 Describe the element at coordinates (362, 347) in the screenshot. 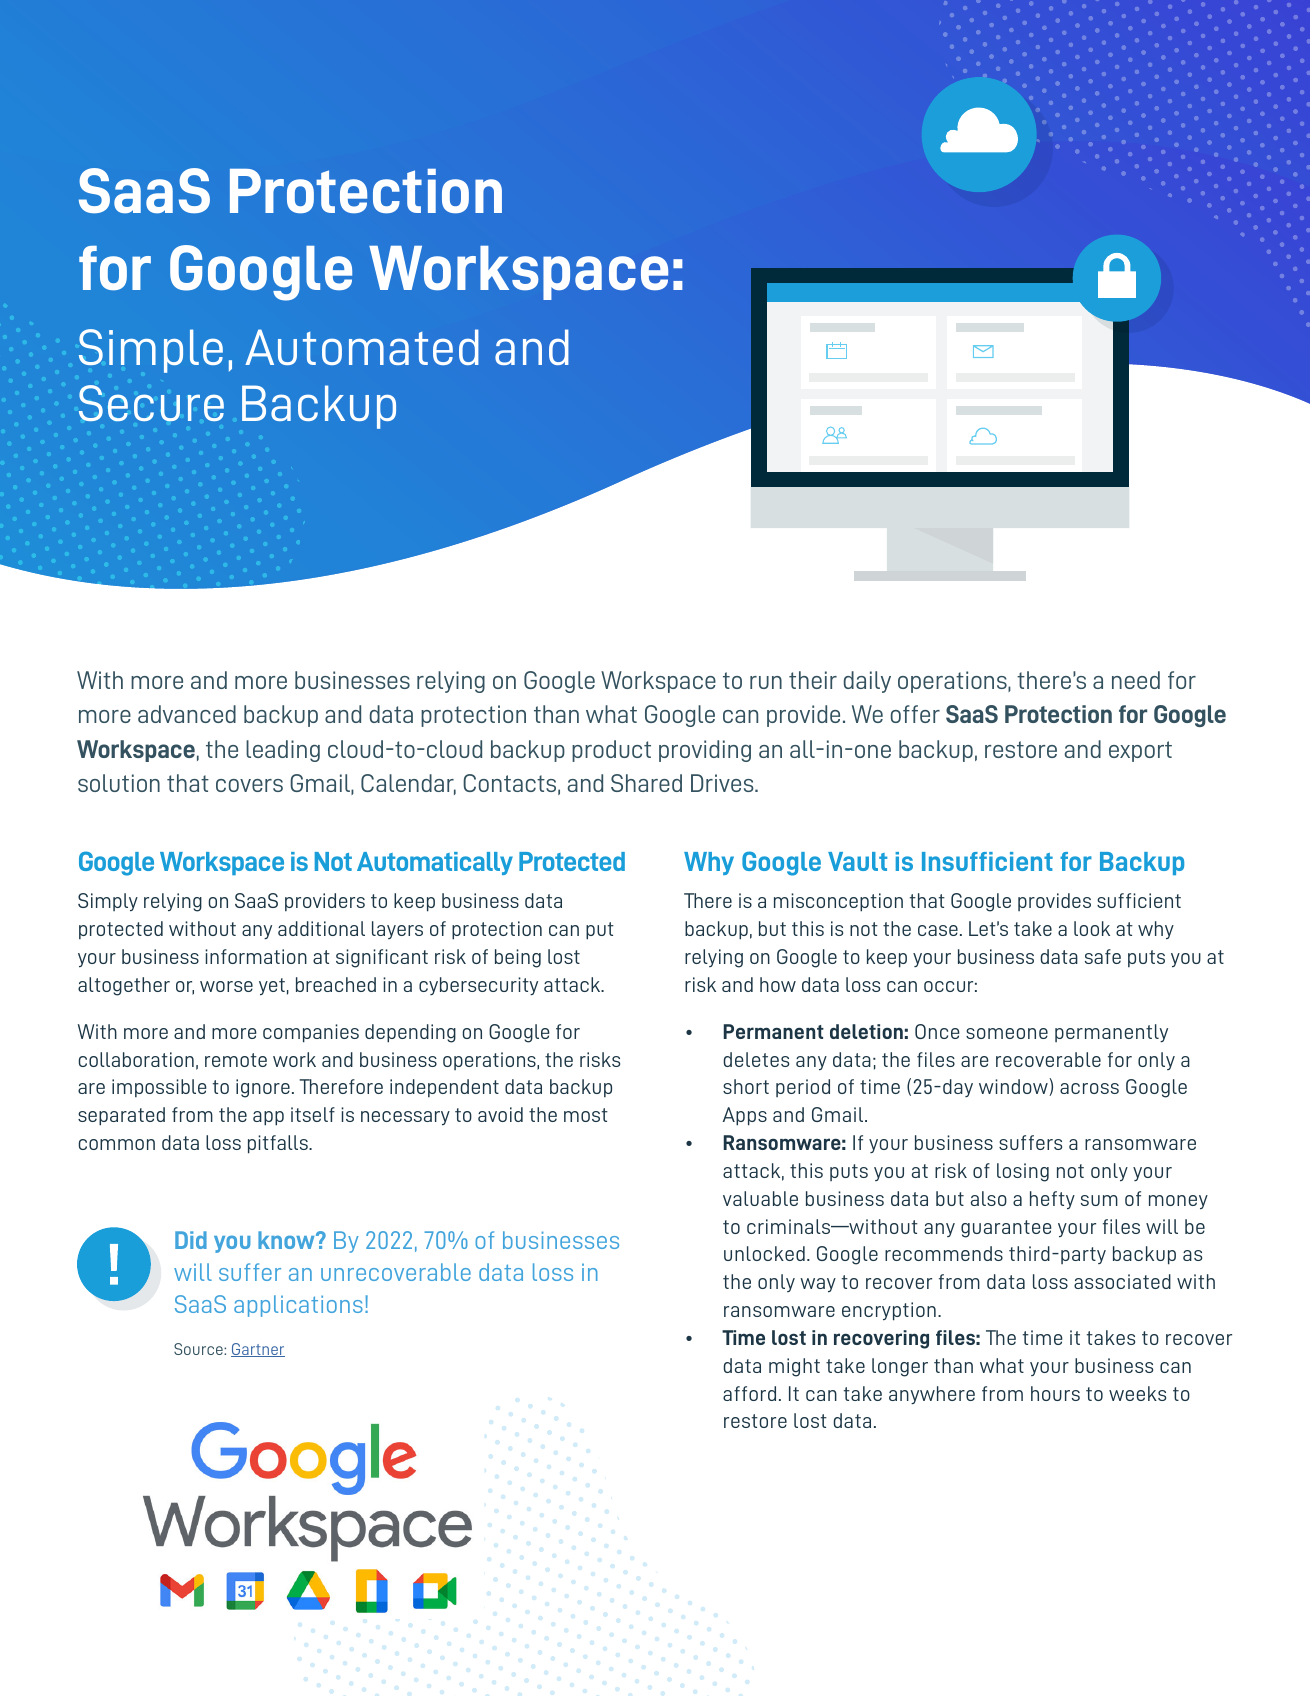

I see `Automated` at that location.
